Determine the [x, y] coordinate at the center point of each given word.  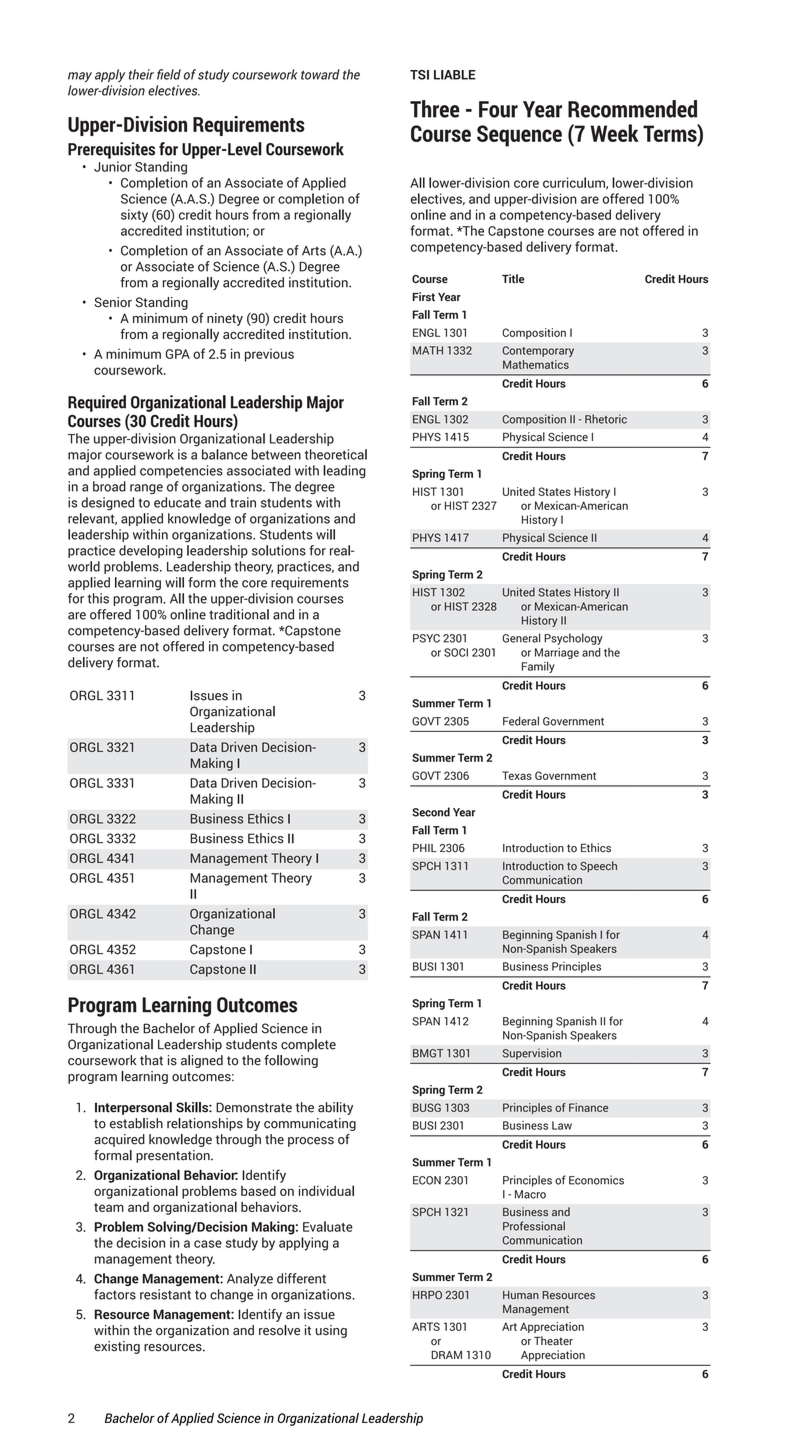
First [424, 297]
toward [320, 74]
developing [151, 551]
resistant [165, 1294]
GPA [178, 354]
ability [335, 1108]
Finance [588, 1107]
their [141, 74]
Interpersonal [133, 1108]
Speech [598, 867]
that [151, 1060]
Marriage [557, 653]
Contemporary [538, 351]
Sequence [519, 136]
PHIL [425, 848]
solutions [279, 550]
